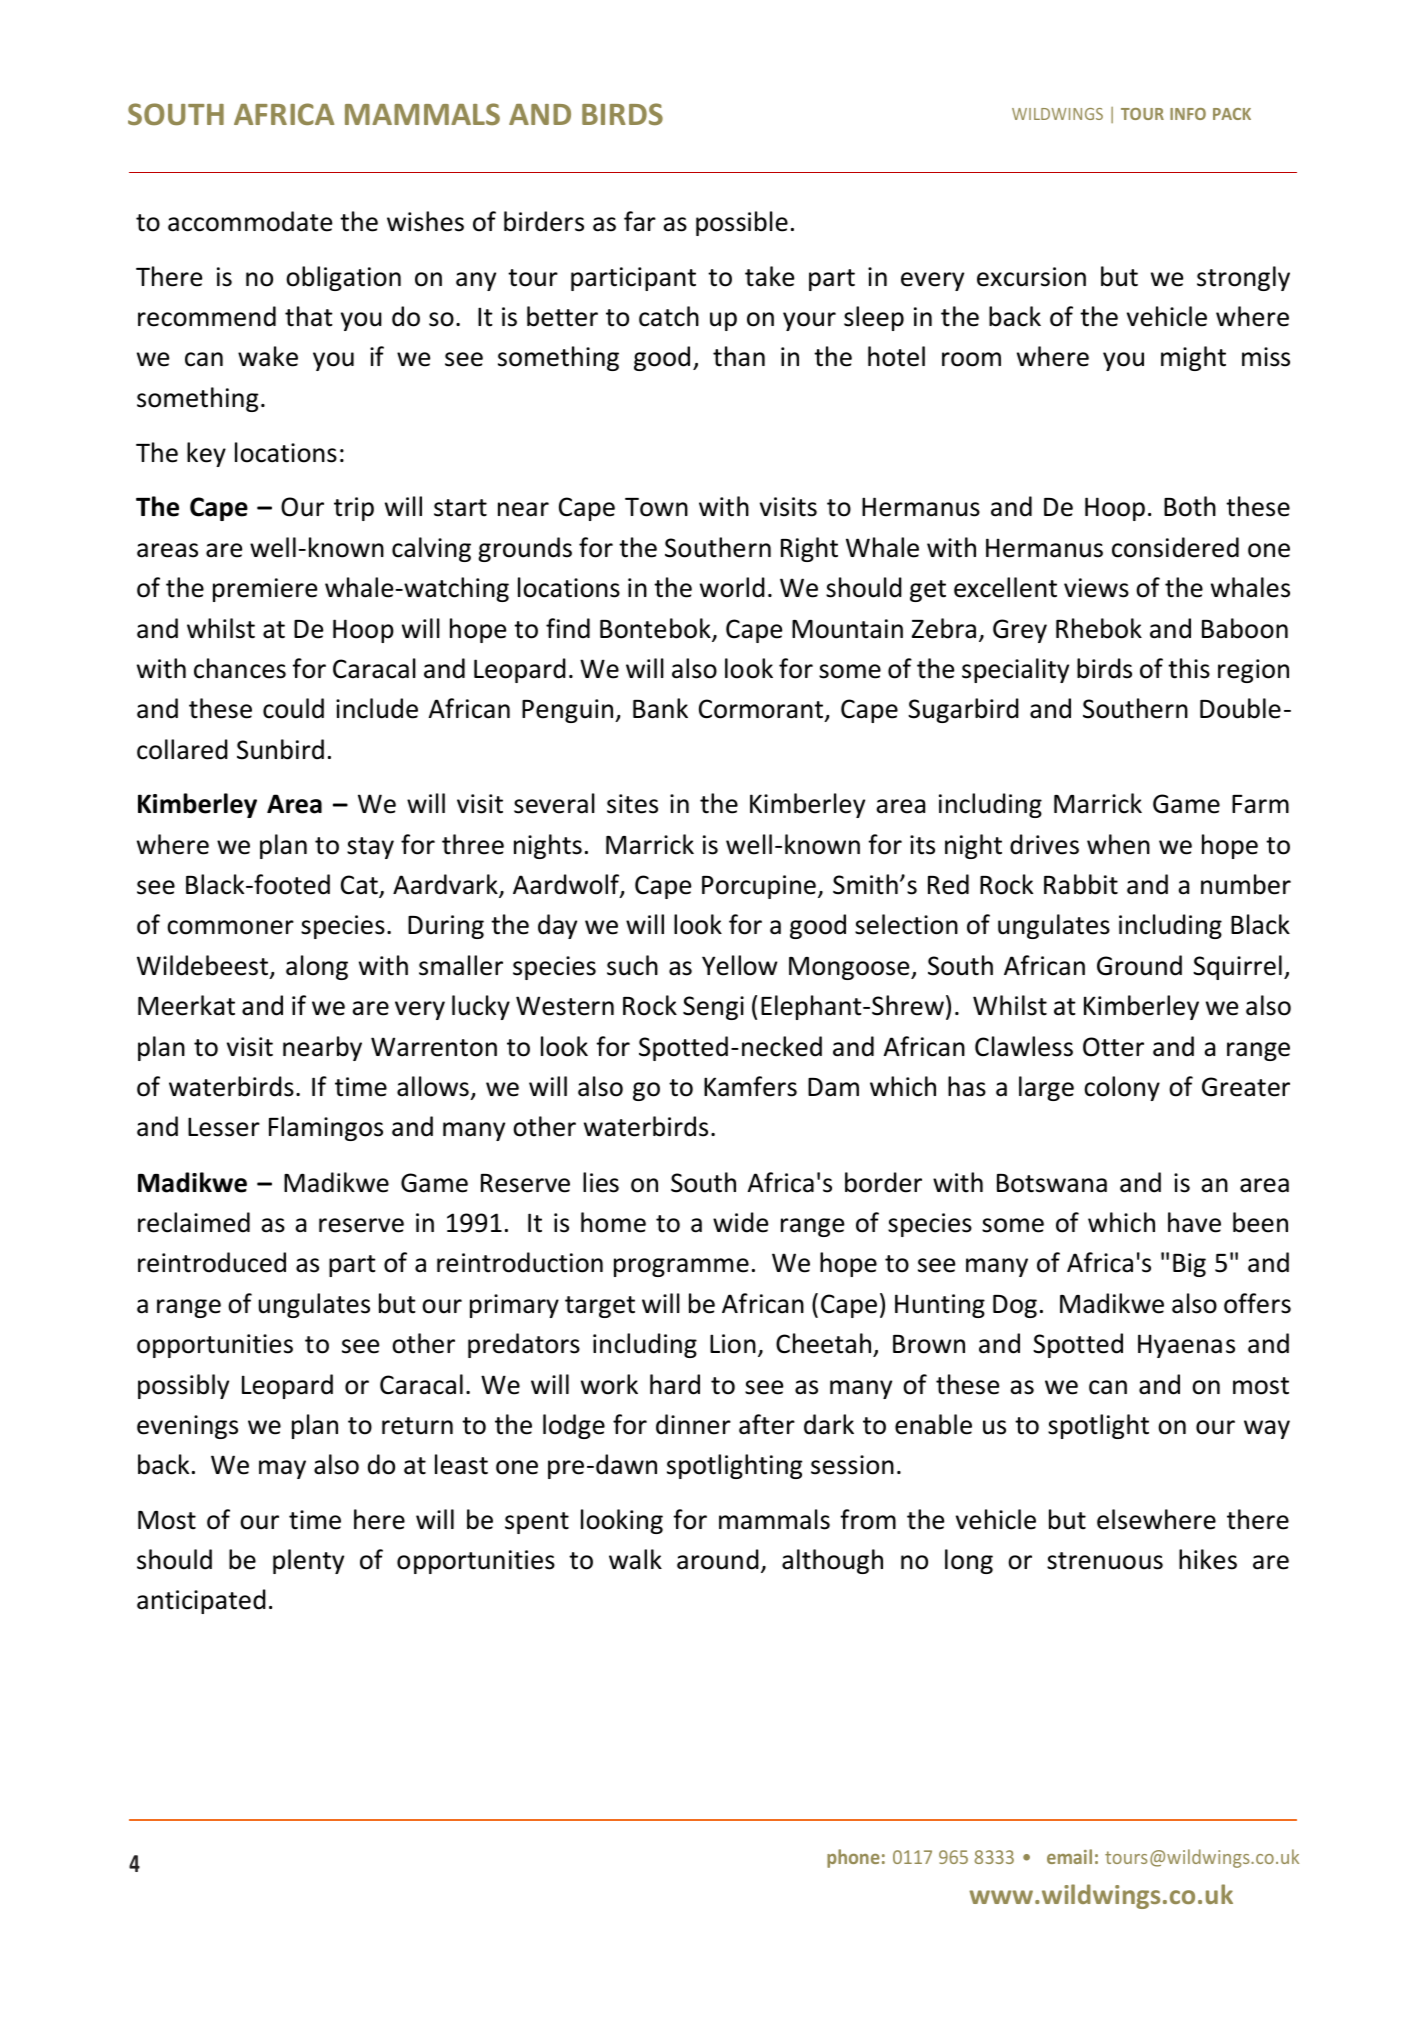 This image has width=1427, height=2018. Describe the element at coordinates (1188, 114) in the image. I see `INFO` at that location.
